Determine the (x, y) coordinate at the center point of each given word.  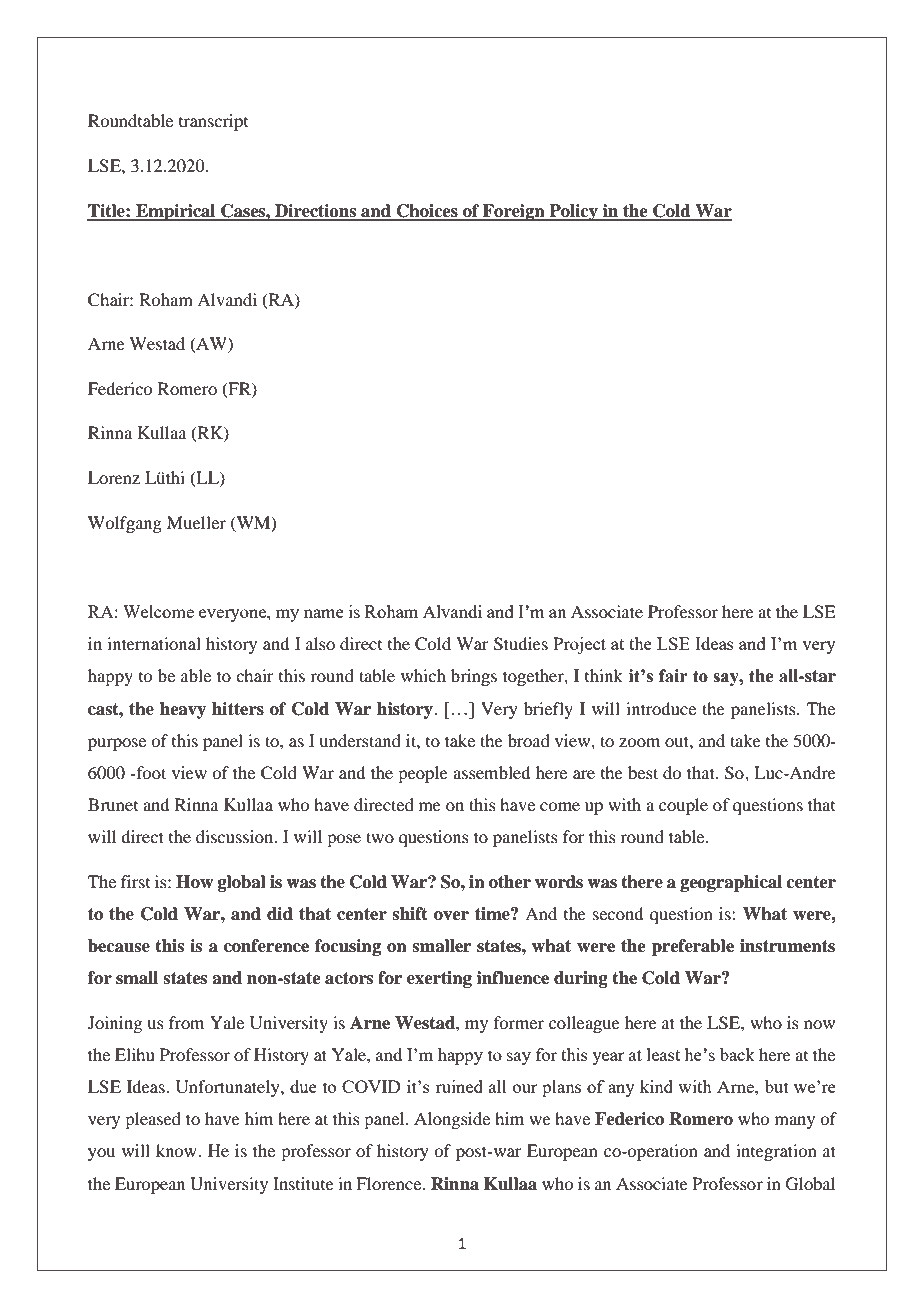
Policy (573, 212)
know (177, 1150)
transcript (213, 122)
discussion (236, 836)
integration (776, 1152)
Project (579, 645)
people (423, 774)
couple (683, 806)
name (324, 613)
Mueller (196, 522)
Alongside (452, 1120)
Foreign (514, 212)
